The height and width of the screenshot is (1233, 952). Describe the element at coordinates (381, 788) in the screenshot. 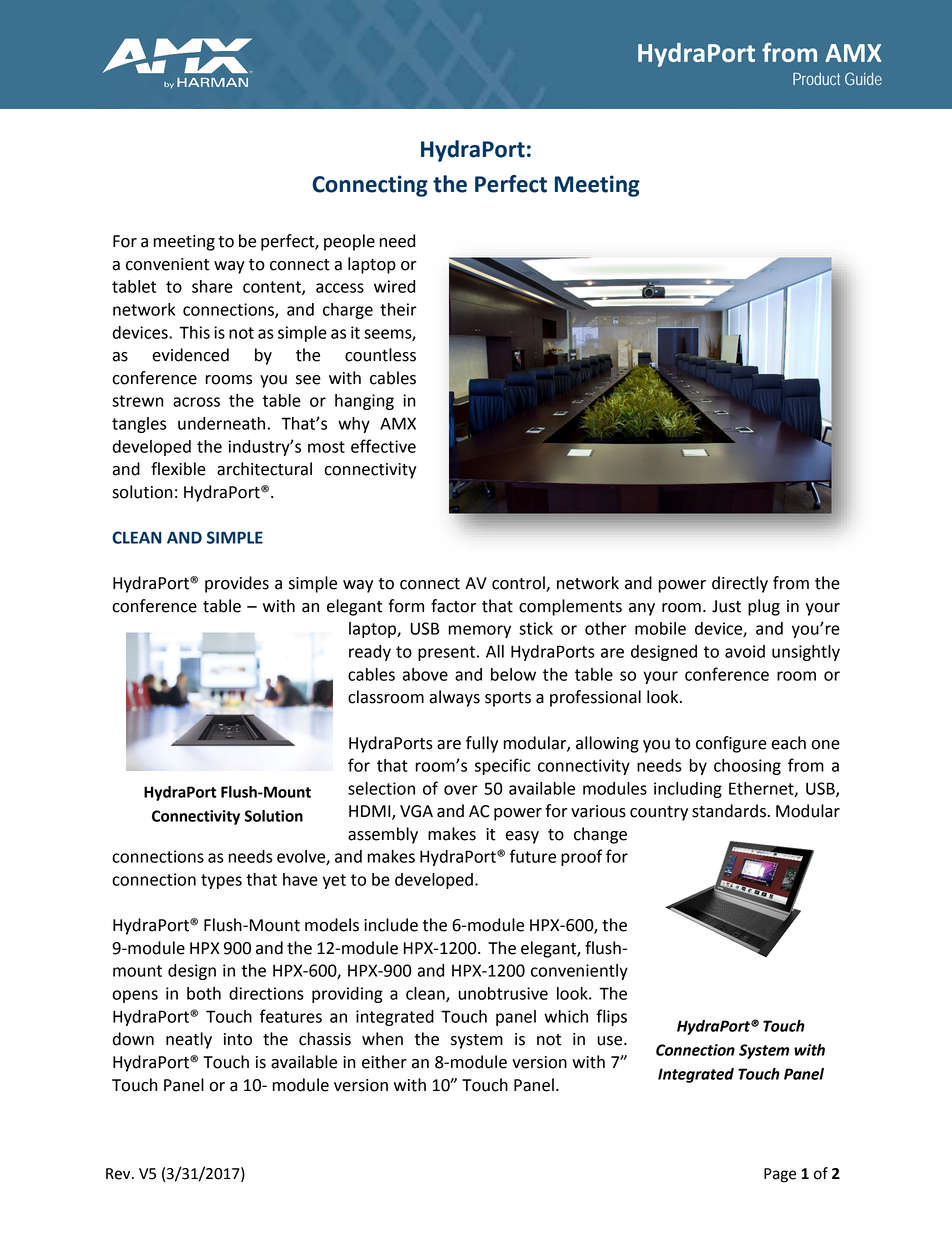

I see `selection` at that location.
